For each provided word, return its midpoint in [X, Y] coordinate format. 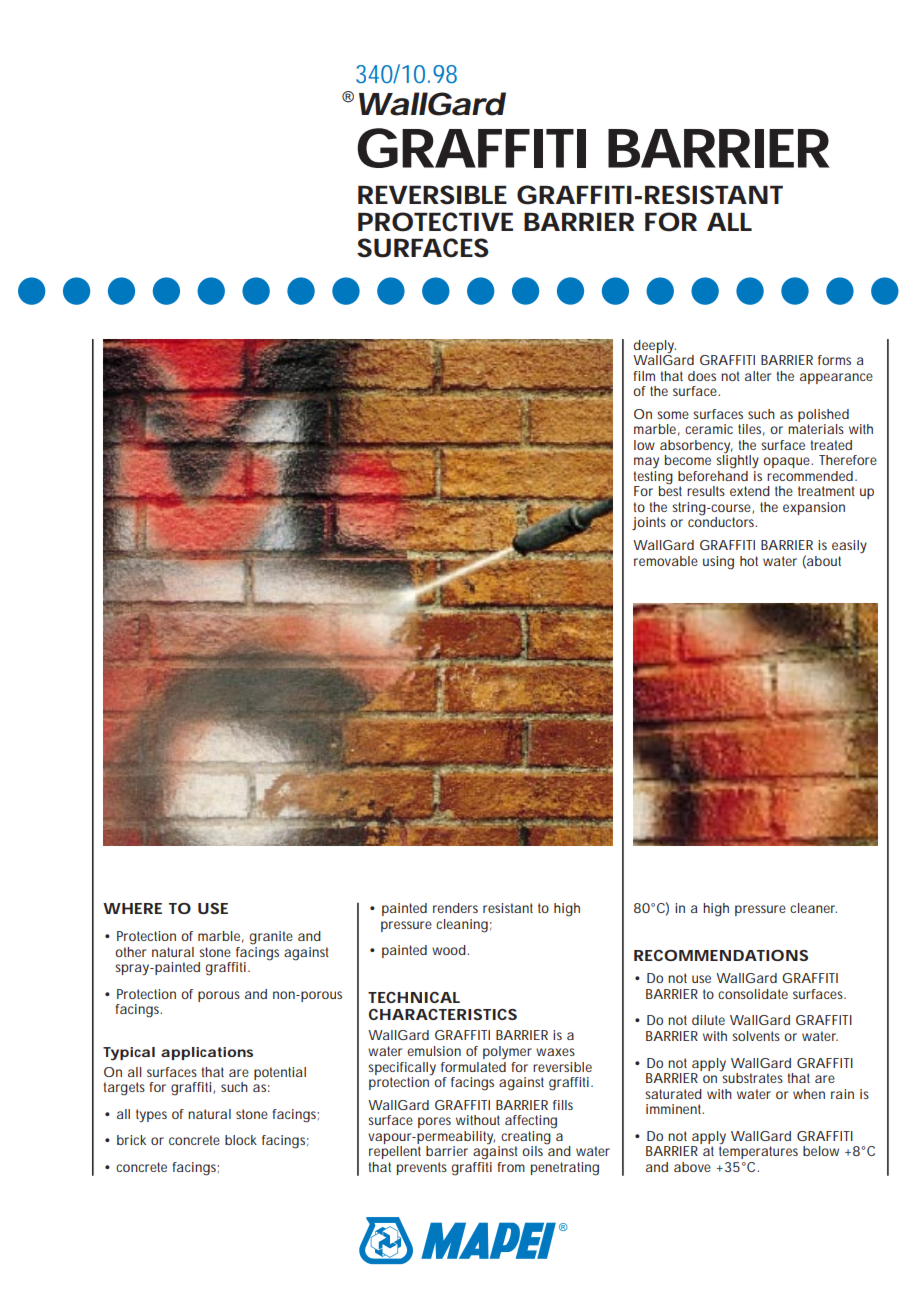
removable [666, 561]
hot [749, 561]
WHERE [132, 908]
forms [834, 360]
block [241, 1140]
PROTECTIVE [435, 222]
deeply [655, 347]
